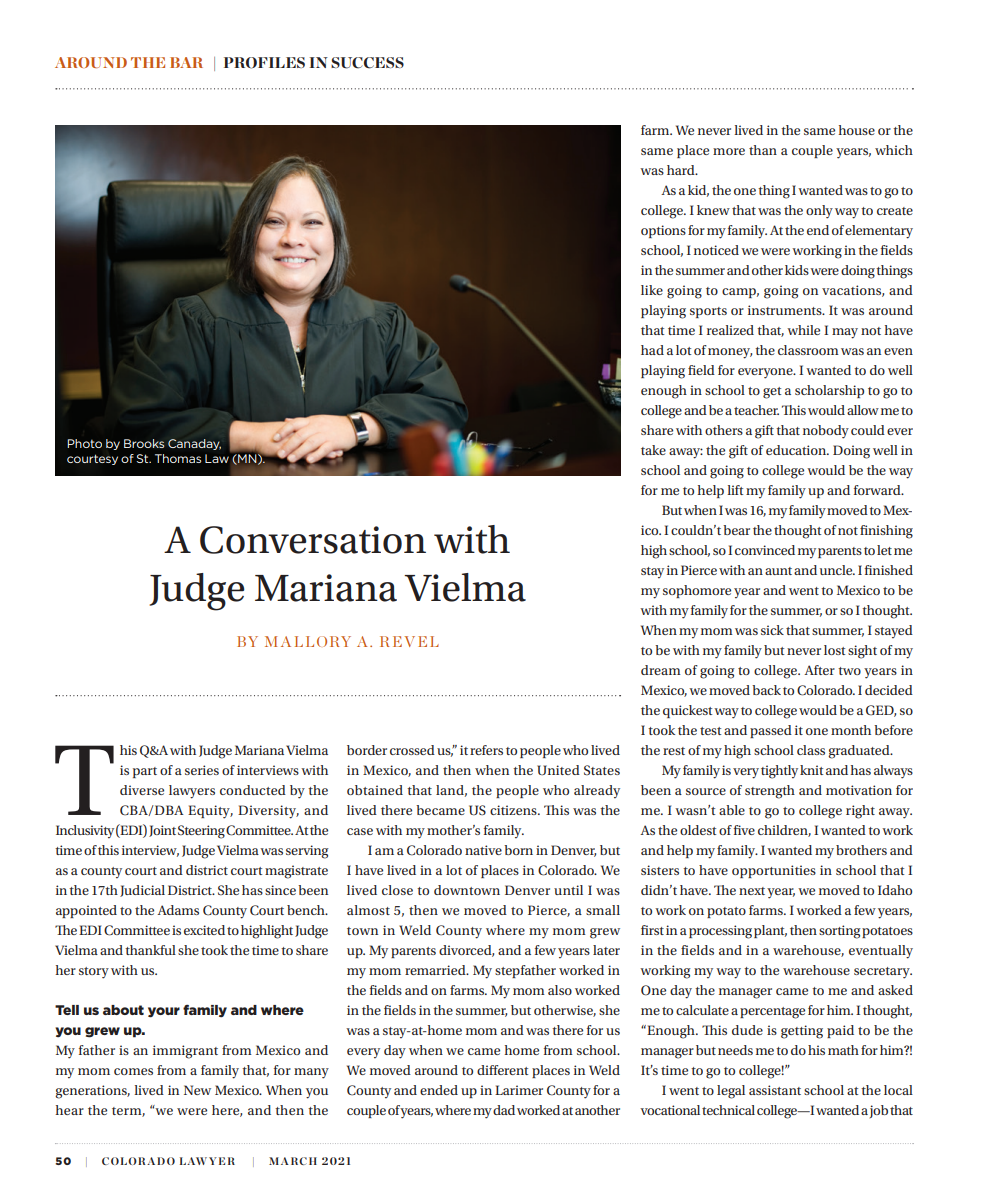  I want to click on had, so click(652, 350).
